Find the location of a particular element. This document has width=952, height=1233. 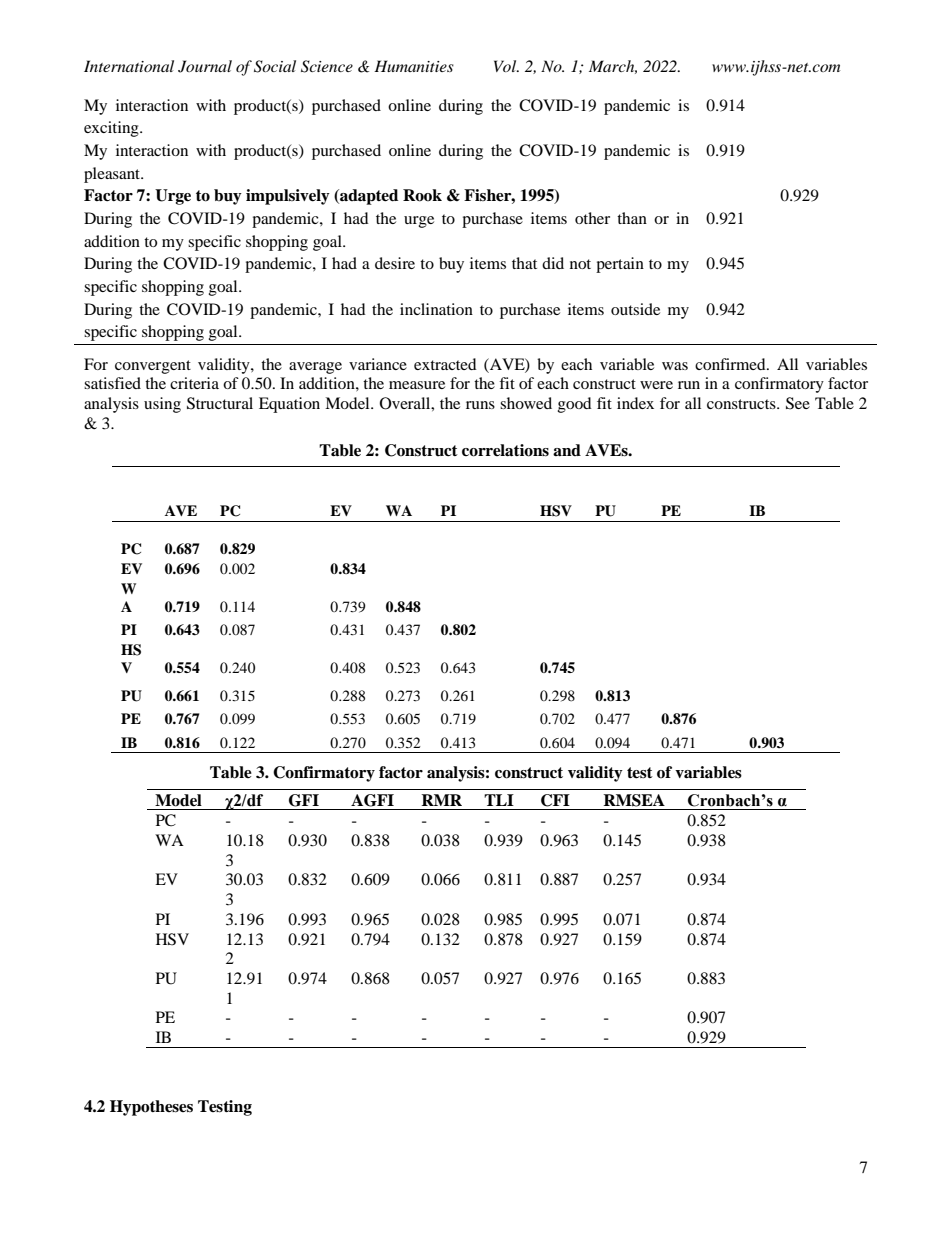

were is located at coordinates (656, 385).
